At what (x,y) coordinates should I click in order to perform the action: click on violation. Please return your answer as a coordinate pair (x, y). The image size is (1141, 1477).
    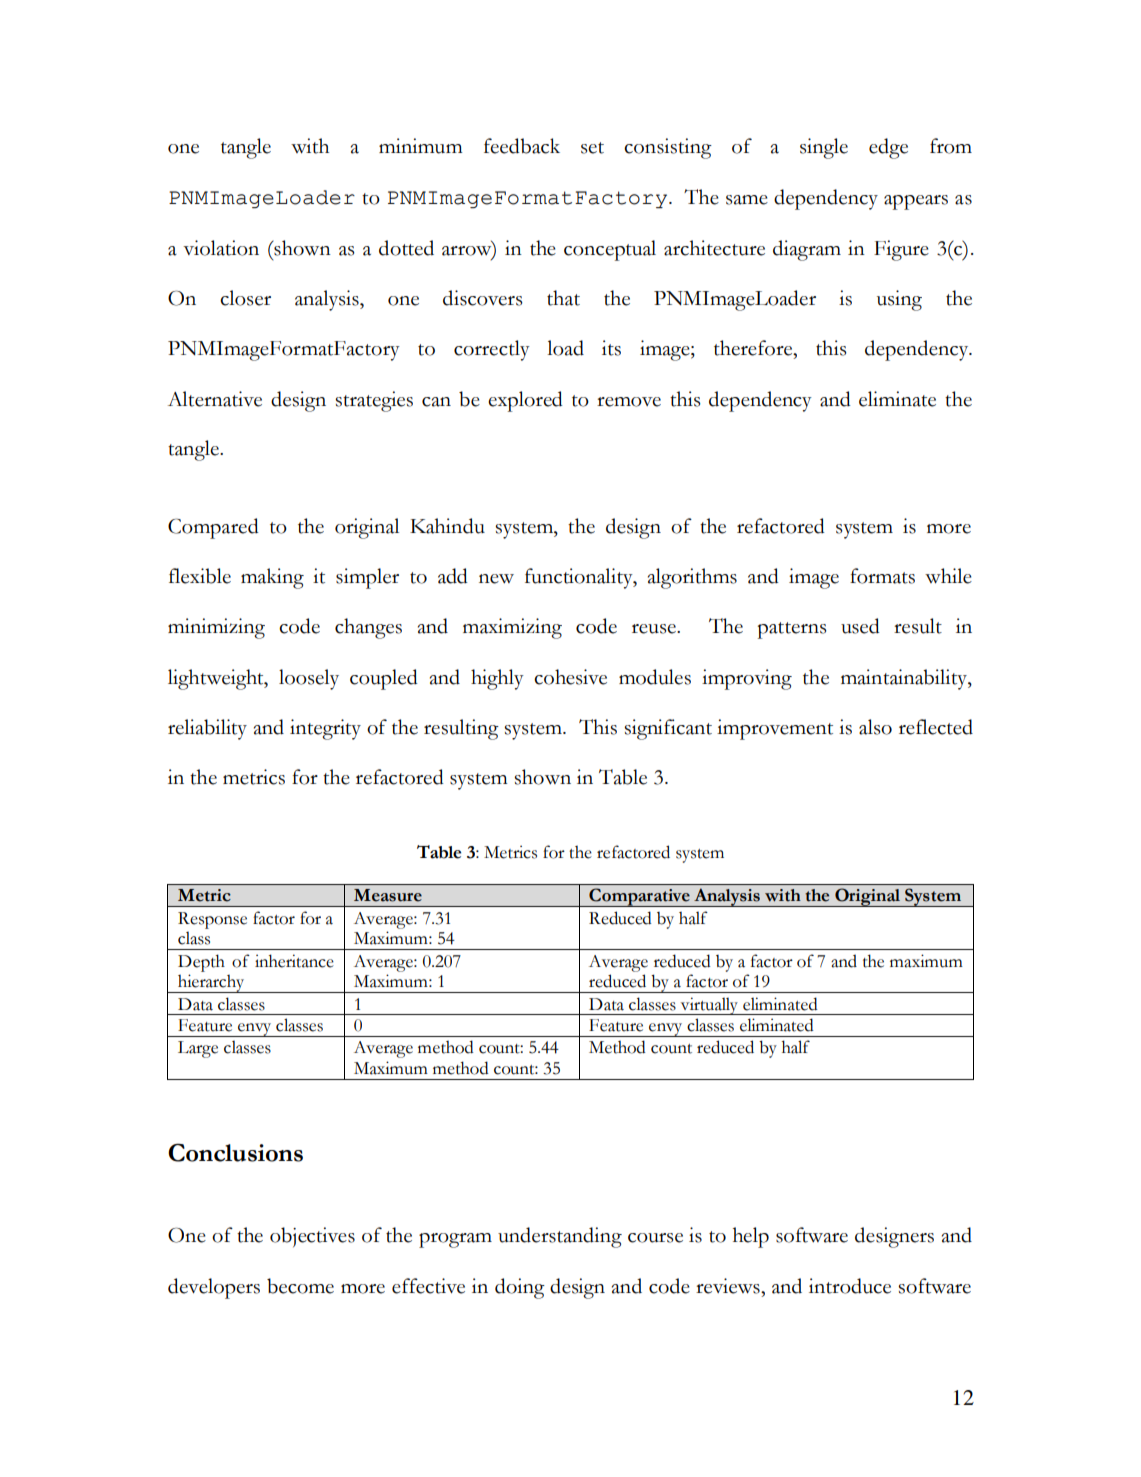
    Looking at the image, I should click on (221, 248).
